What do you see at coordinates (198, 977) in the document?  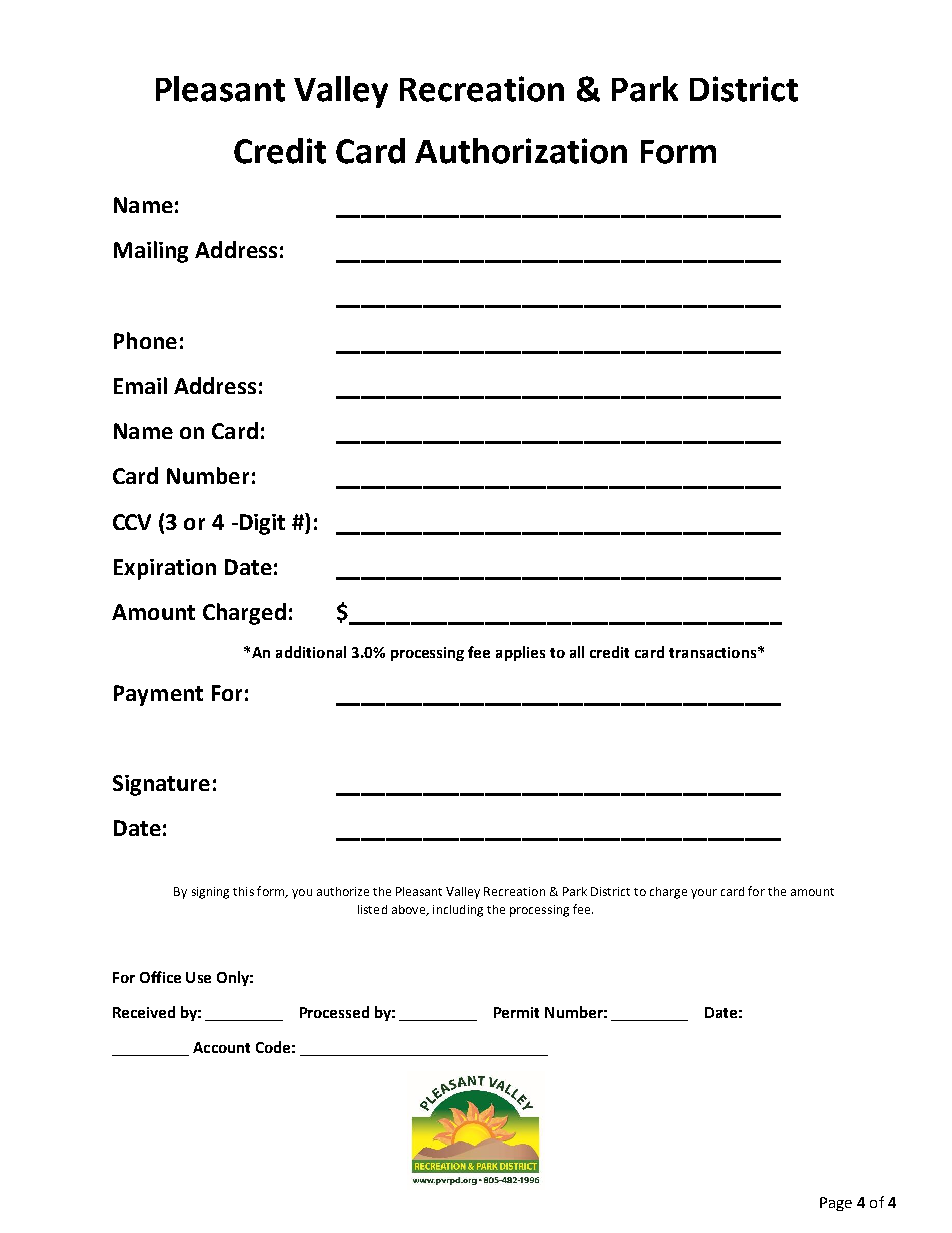 I see `Use` at bounding box center [198, 977].
